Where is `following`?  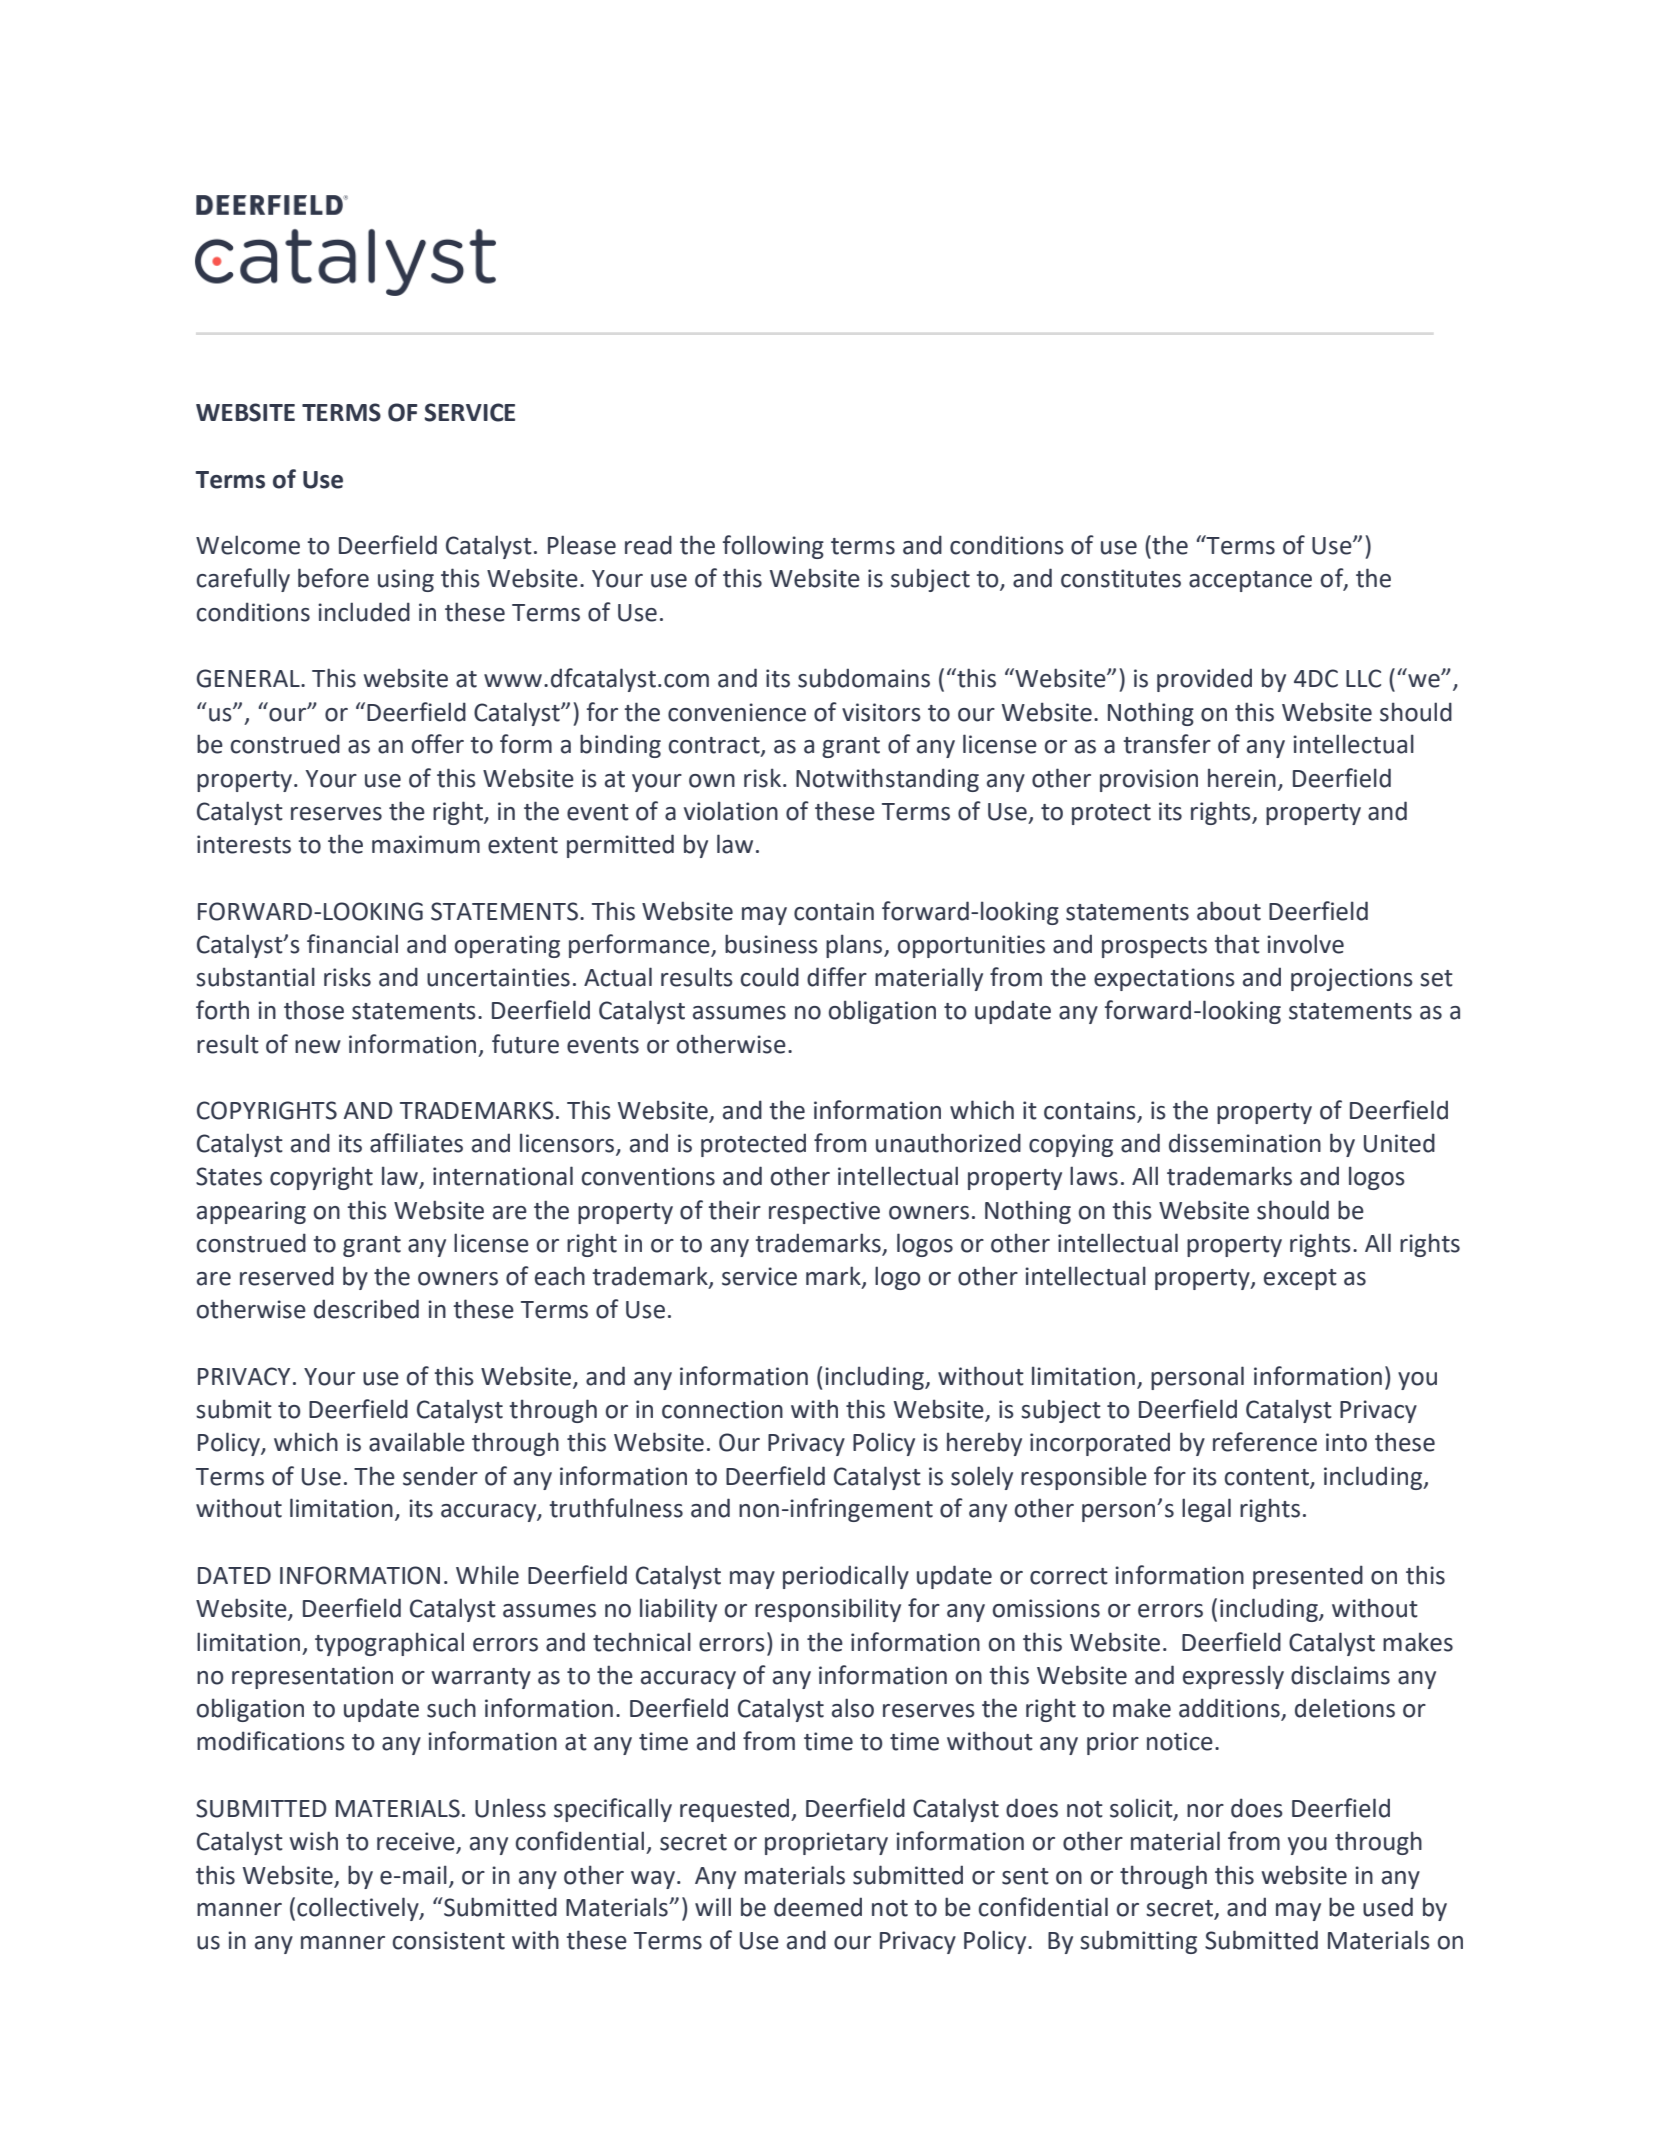
following is located at coordinates (773, 547).
